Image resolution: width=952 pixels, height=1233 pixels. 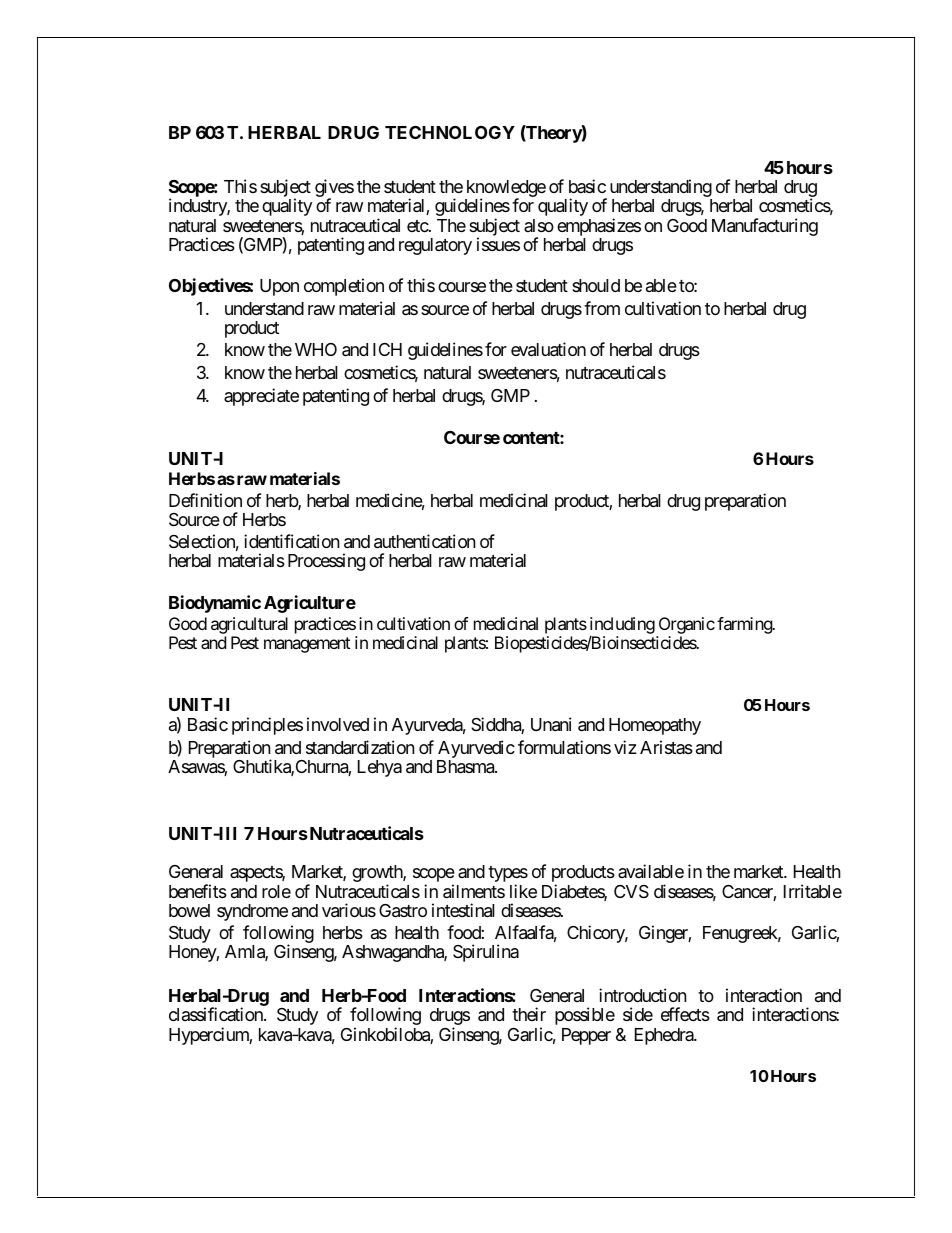 What do you see at coordinates (486, 953) in the screenshot?
I see `Spirulina` at bounding box center [486, 953].
